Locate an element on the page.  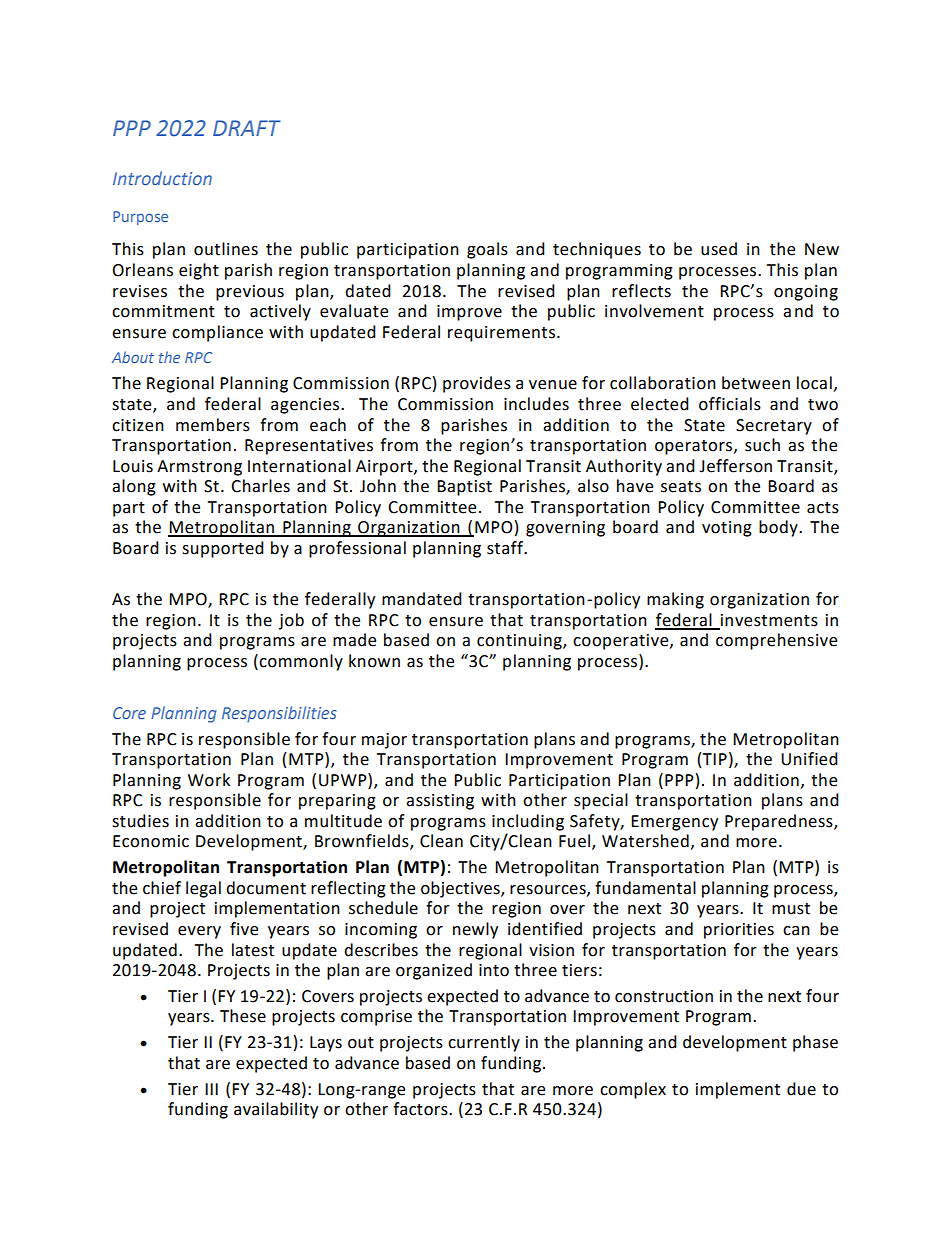
between is located at coordinates (756, 383).
